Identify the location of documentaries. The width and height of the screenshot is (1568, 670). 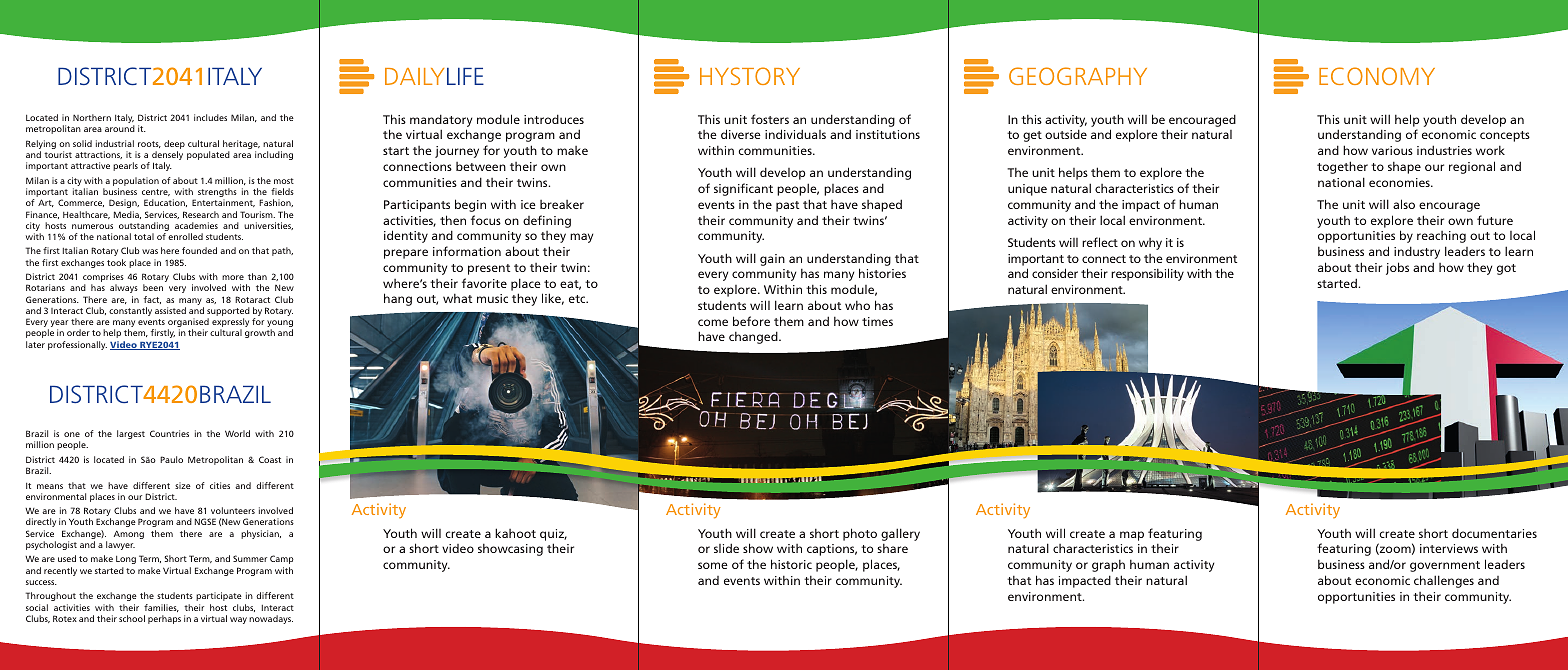
(1494, 533).
